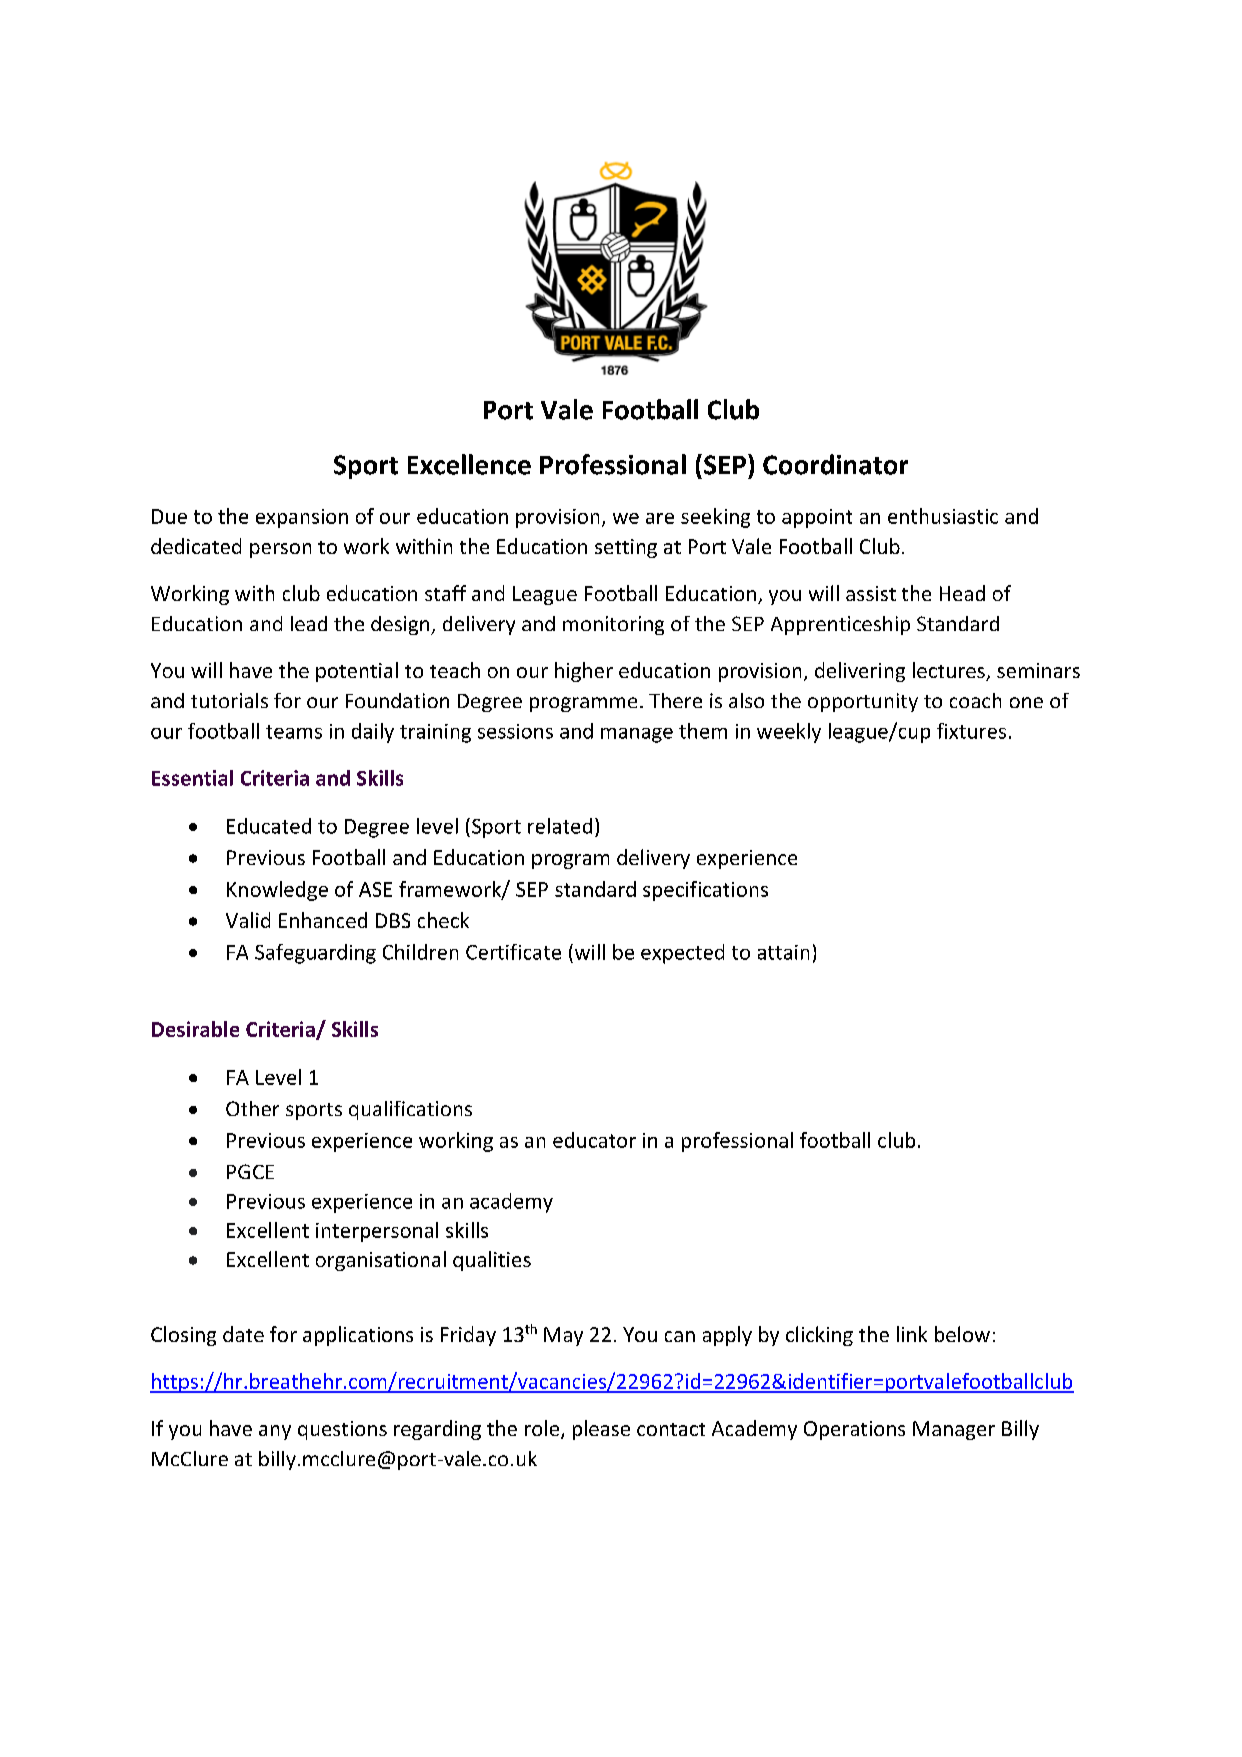  What do you see at coordinates (601, 1430) in the image?
I see `please` at bounding box center [601, 1430].
